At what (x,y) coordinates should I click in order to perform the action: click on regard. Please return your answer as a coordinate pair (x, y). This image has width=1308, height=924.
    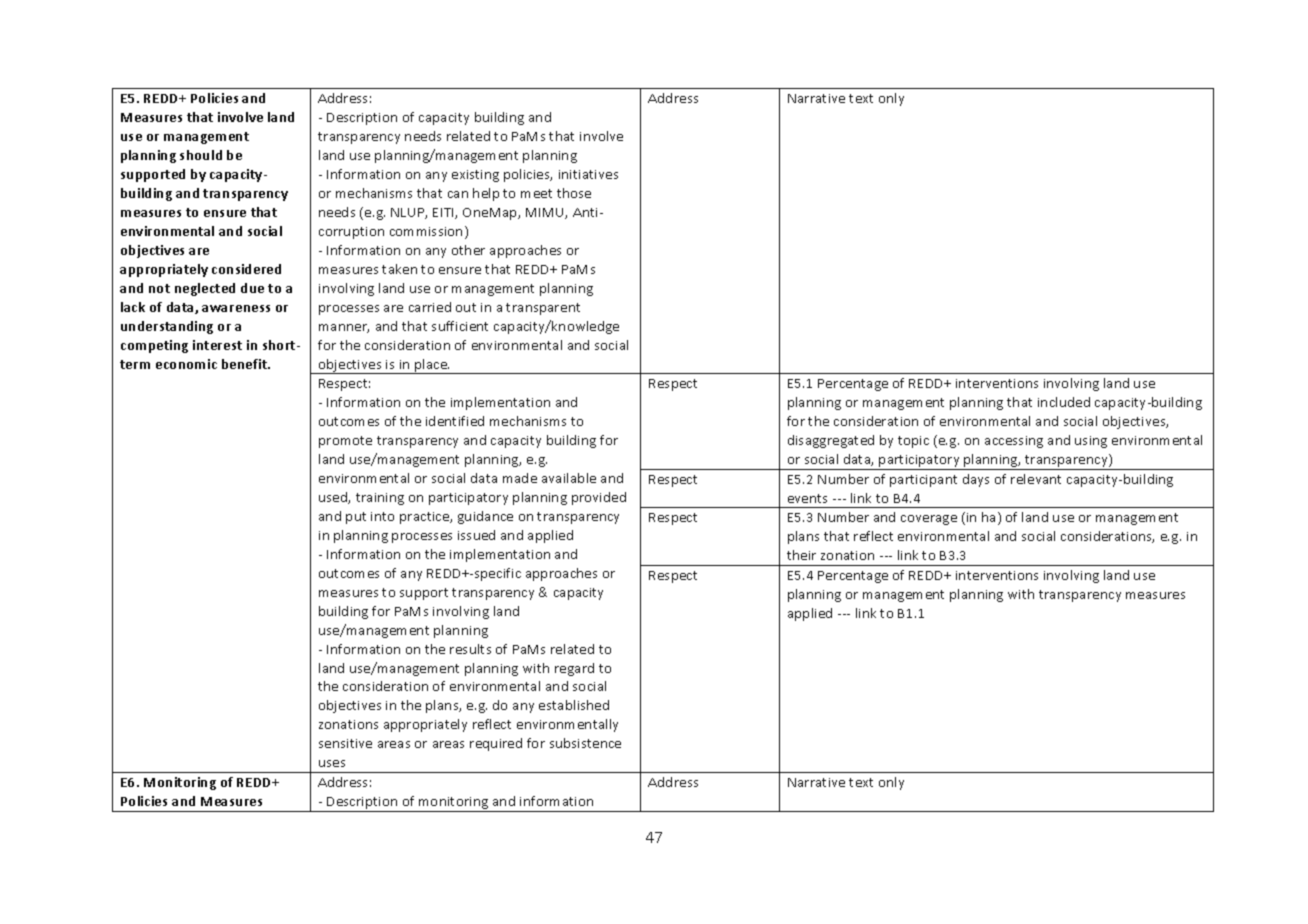
    Looking at the image, I should click on (574, 669).
